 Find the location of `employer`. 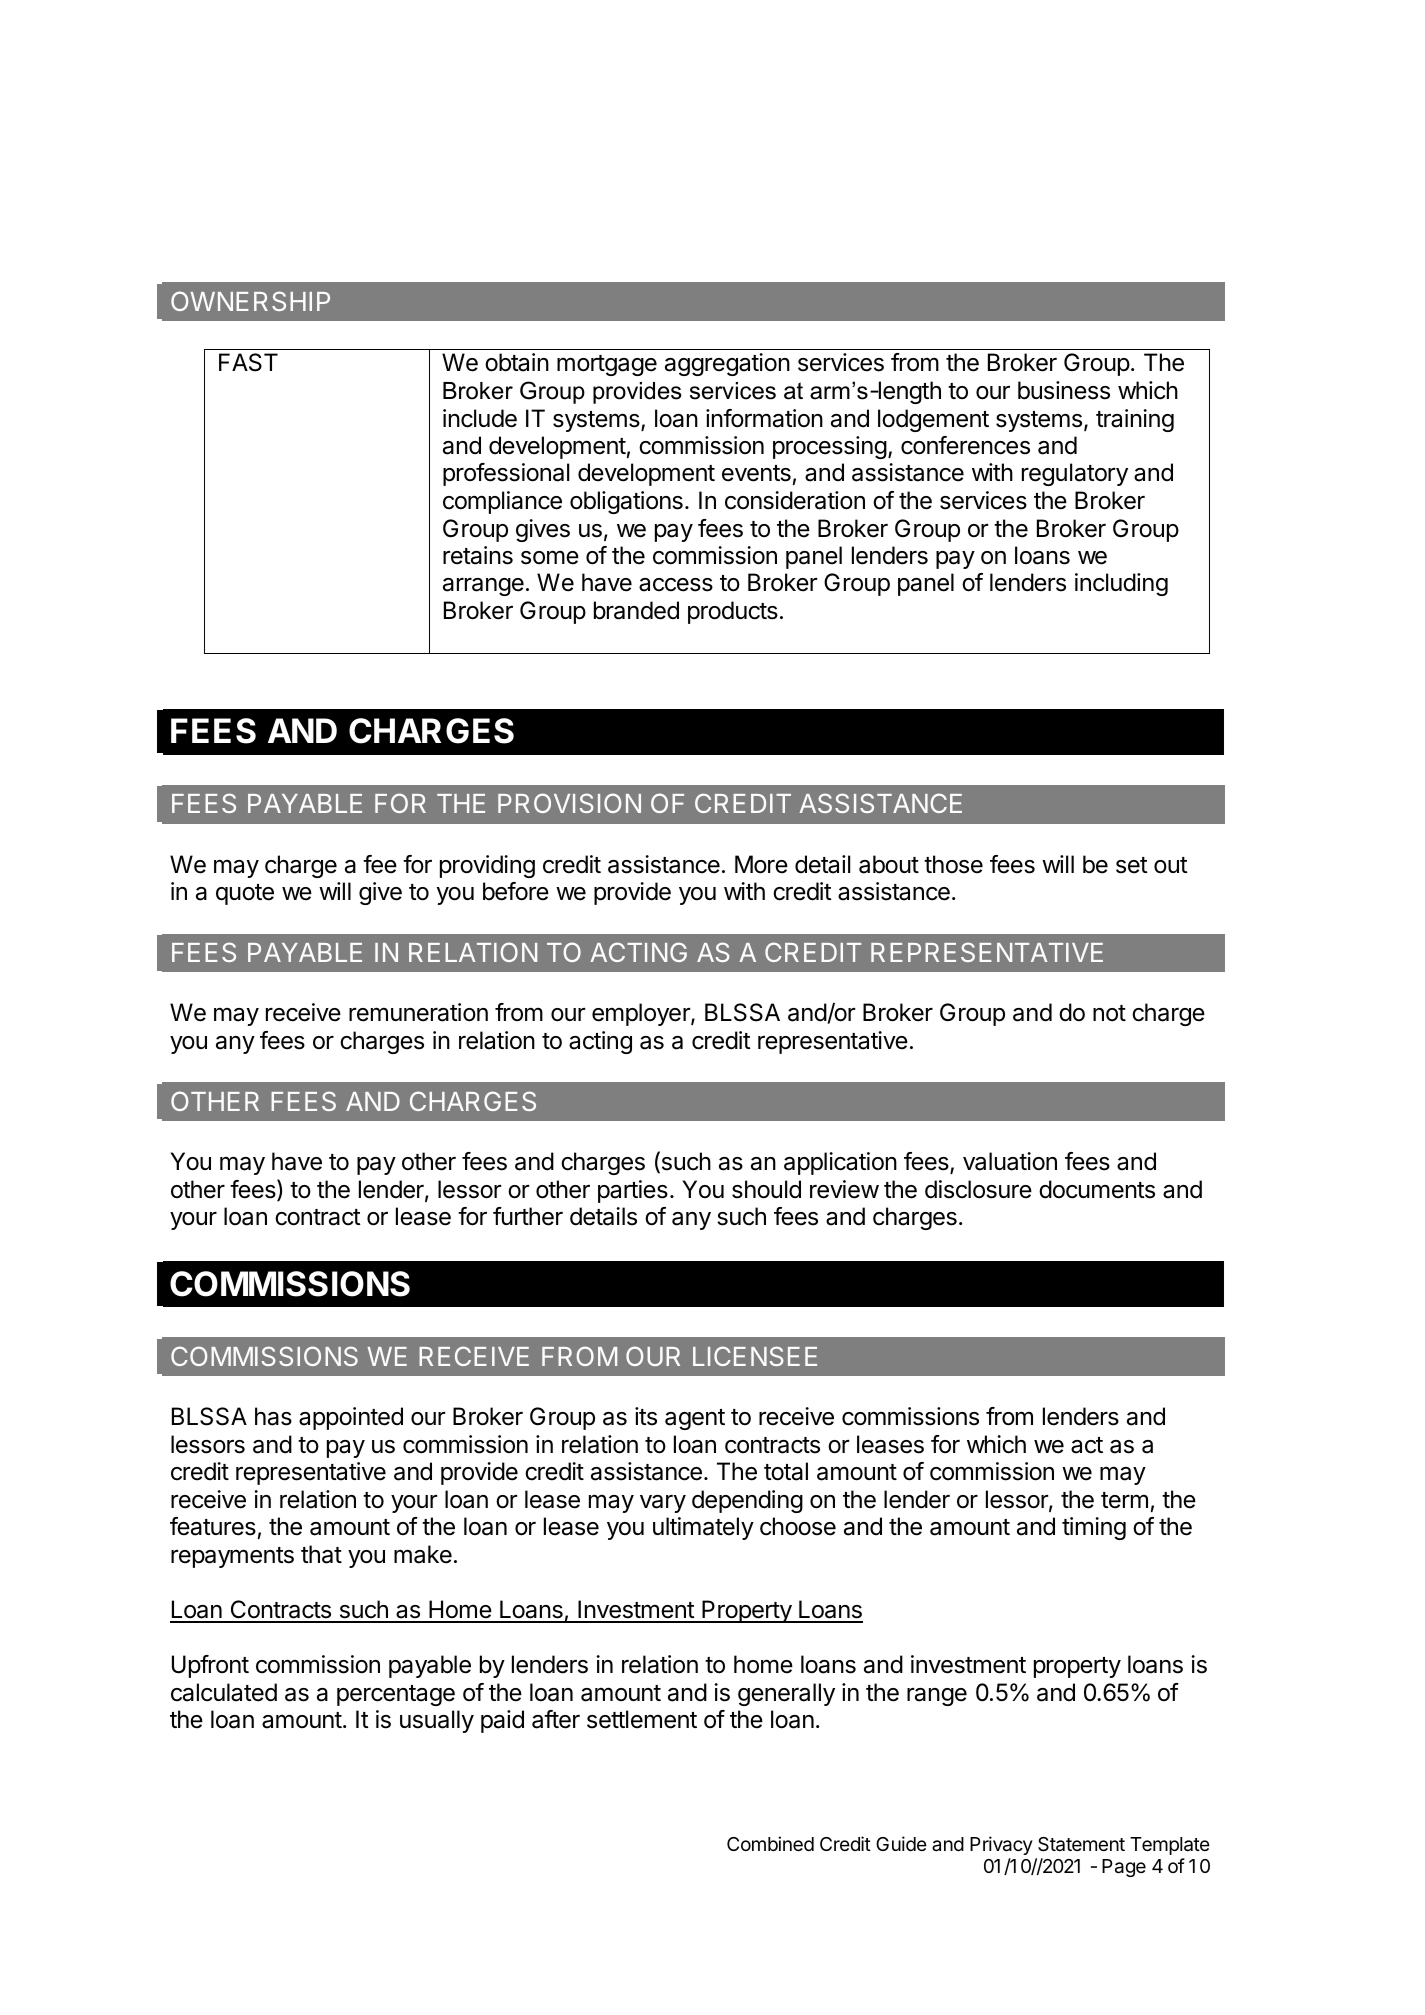

employer is located at coordinates (642, 1014).
